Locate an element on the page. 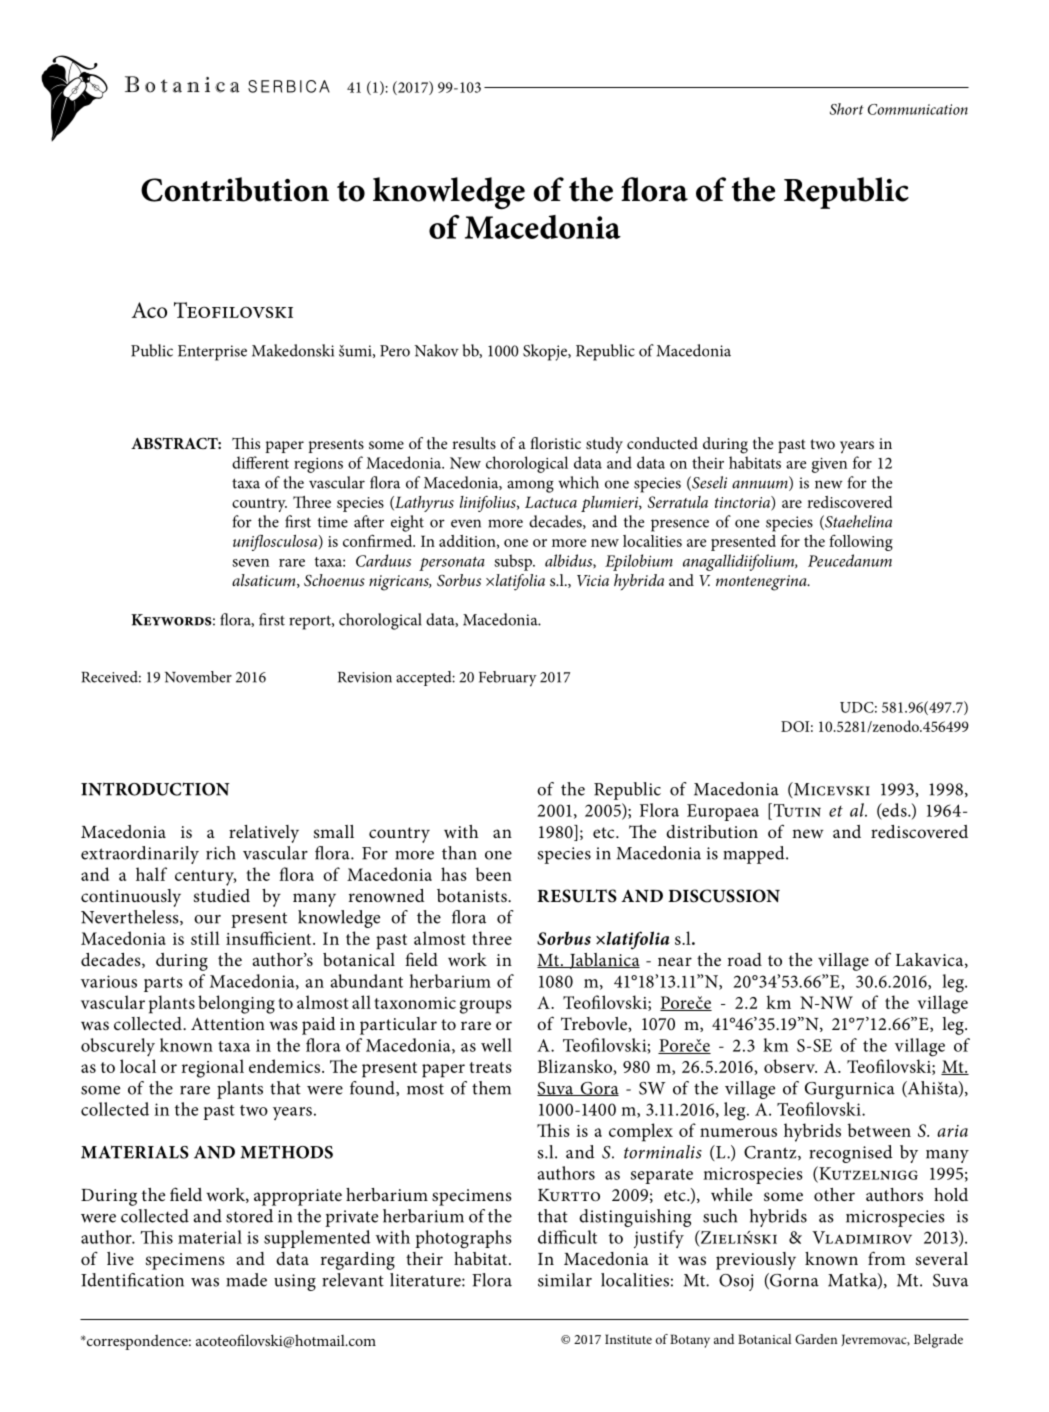  groups is located at coordinates (486, 1007).
